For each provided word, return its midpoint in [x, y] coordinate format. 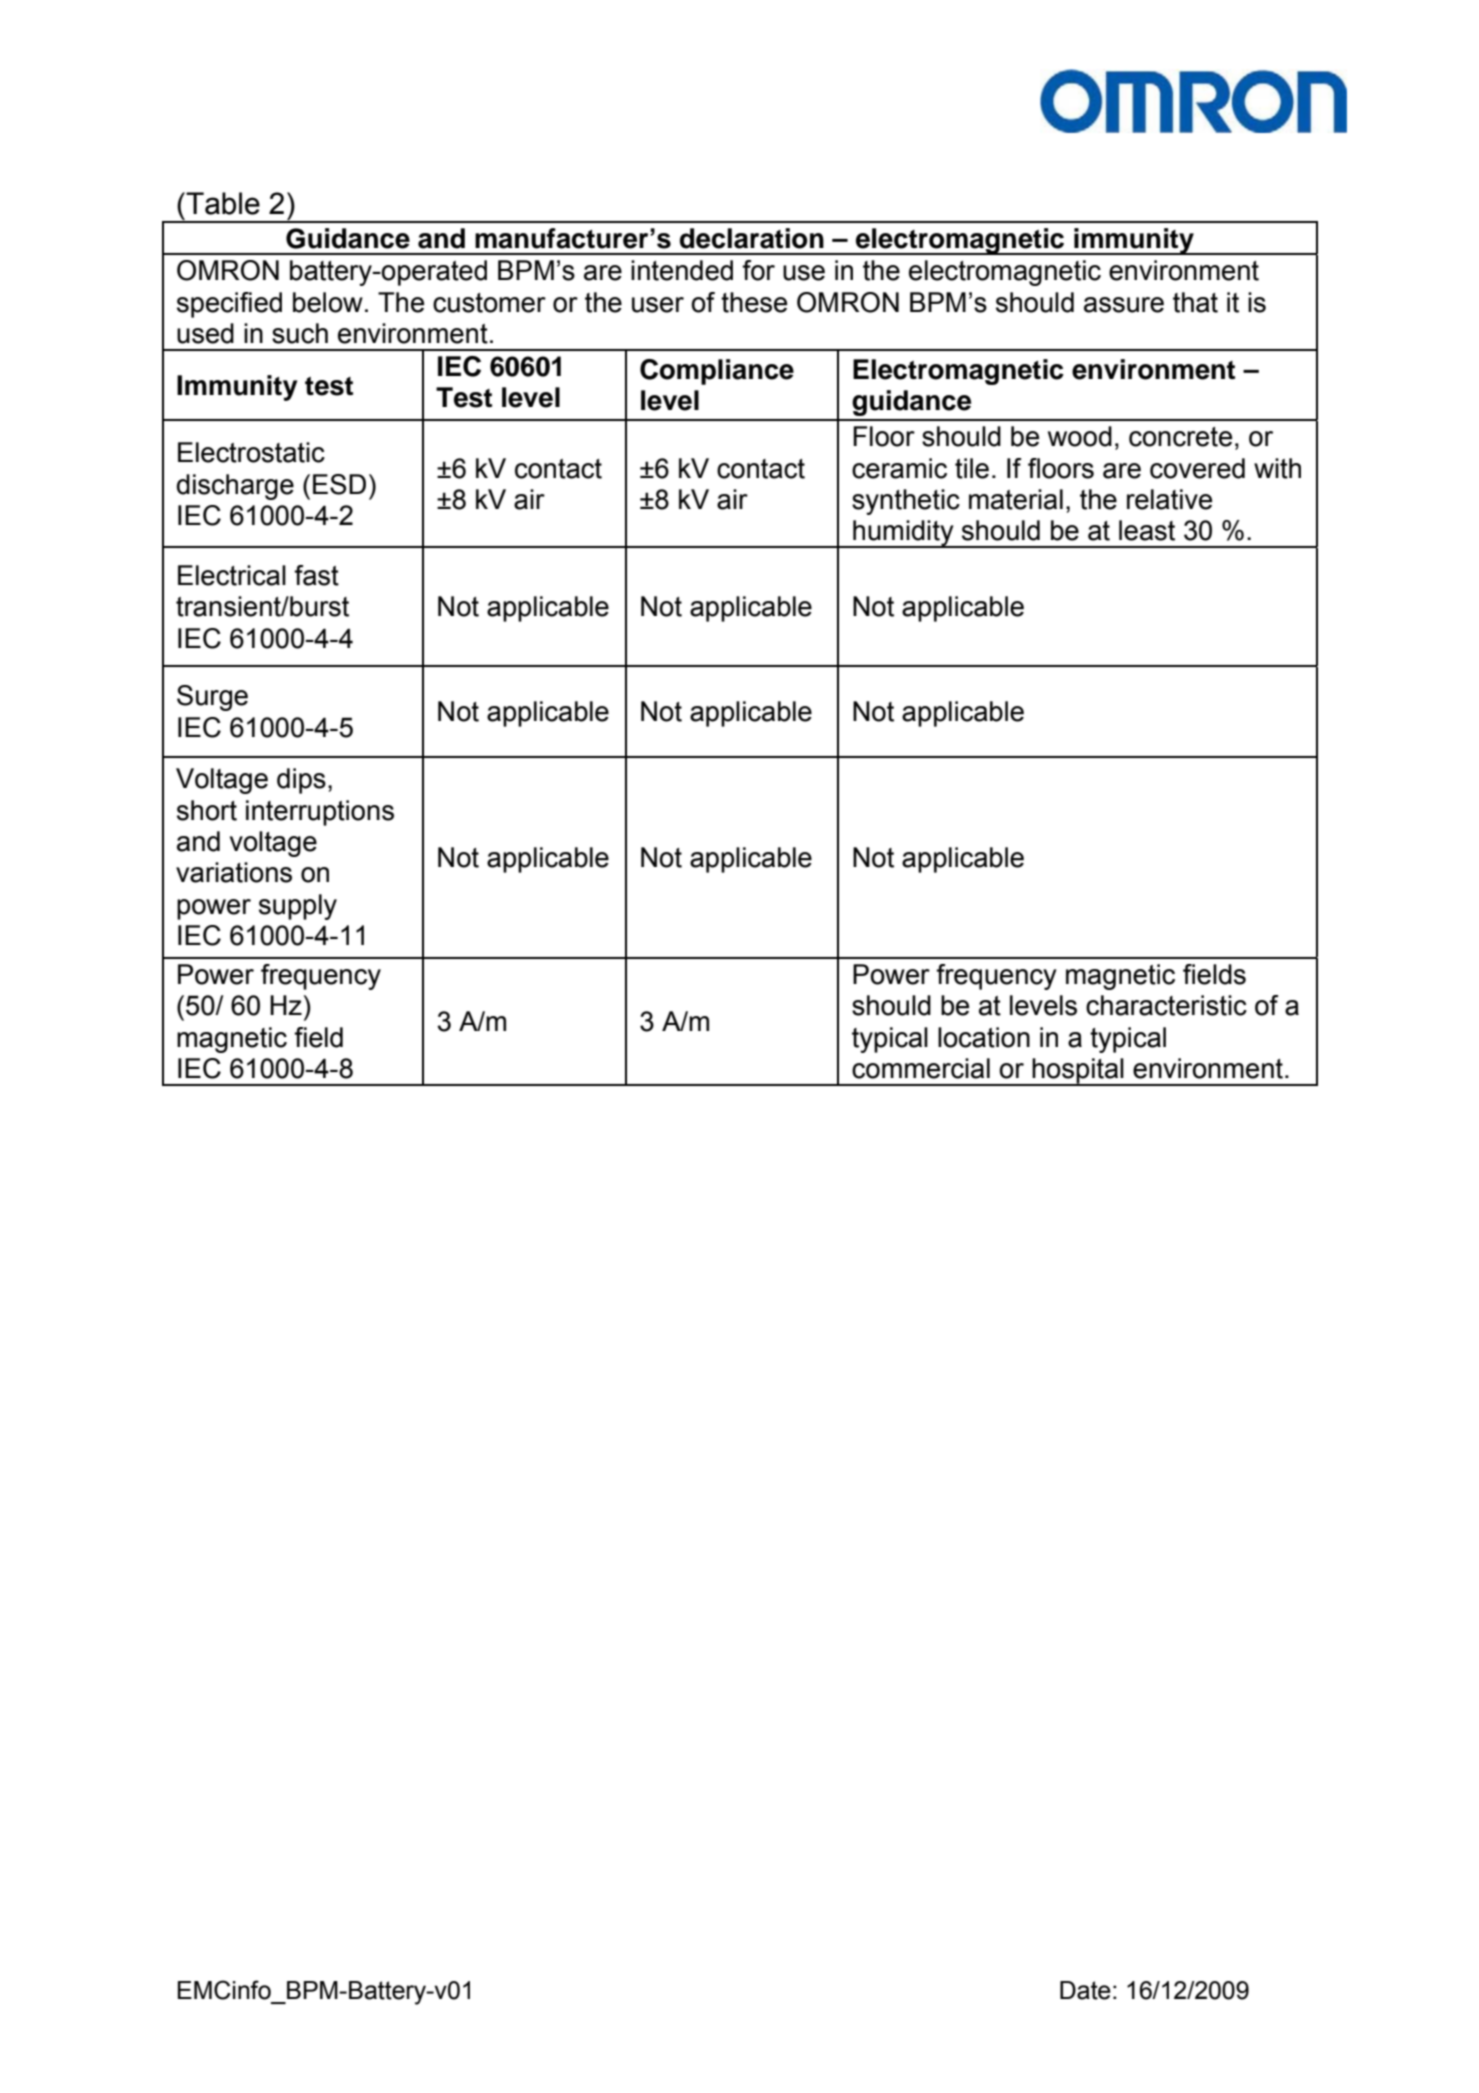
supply [298, 907]
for [758, 270]
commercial [921, 1068]
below [328, 302]
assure [1124, 305]
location [984, 1037]
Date [1085, 1990]
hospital [1078, 1072]
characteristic [1166, 1005]
